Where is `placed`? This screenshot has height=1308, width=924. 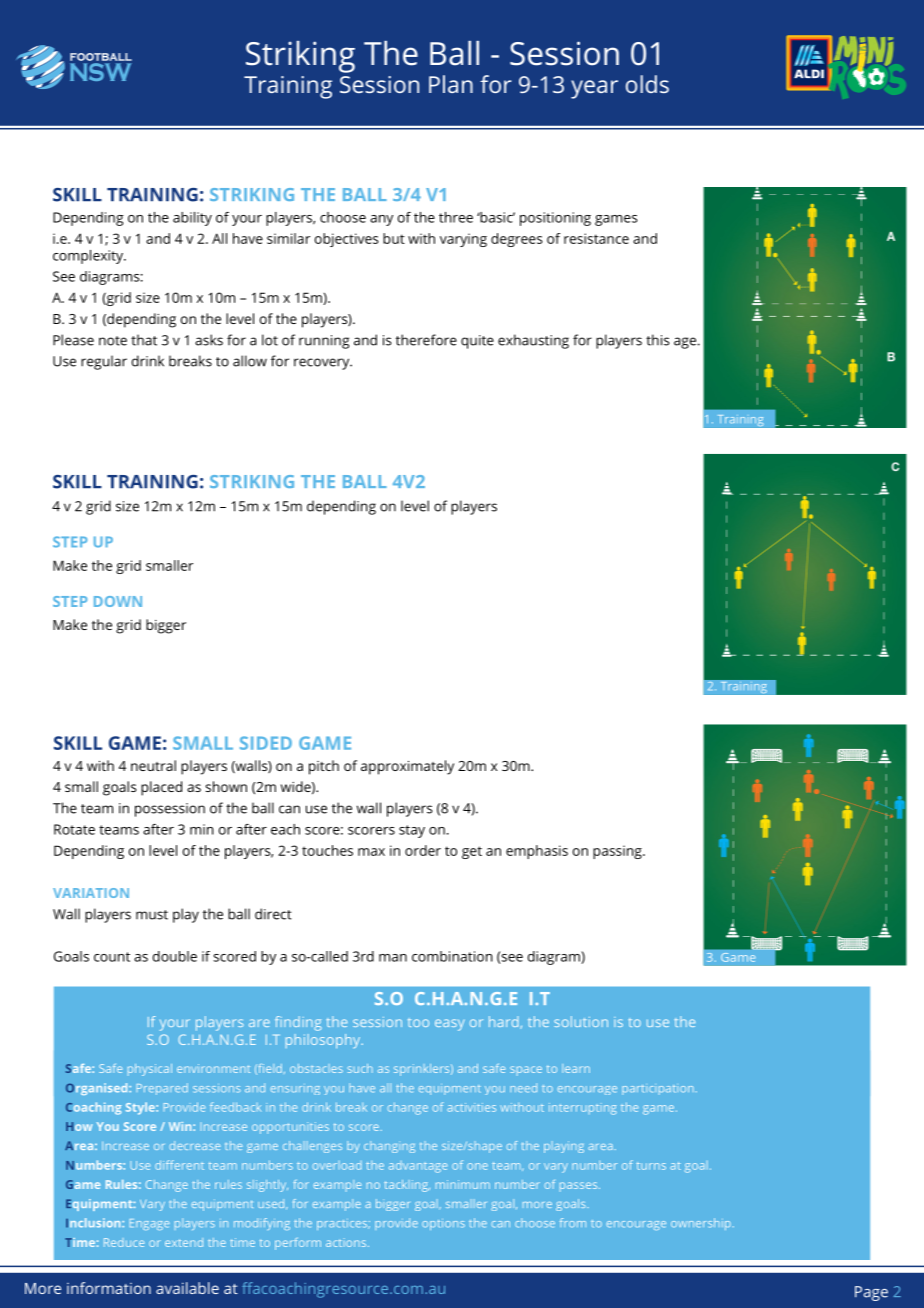
placed is located at coordinates (161, 788).
